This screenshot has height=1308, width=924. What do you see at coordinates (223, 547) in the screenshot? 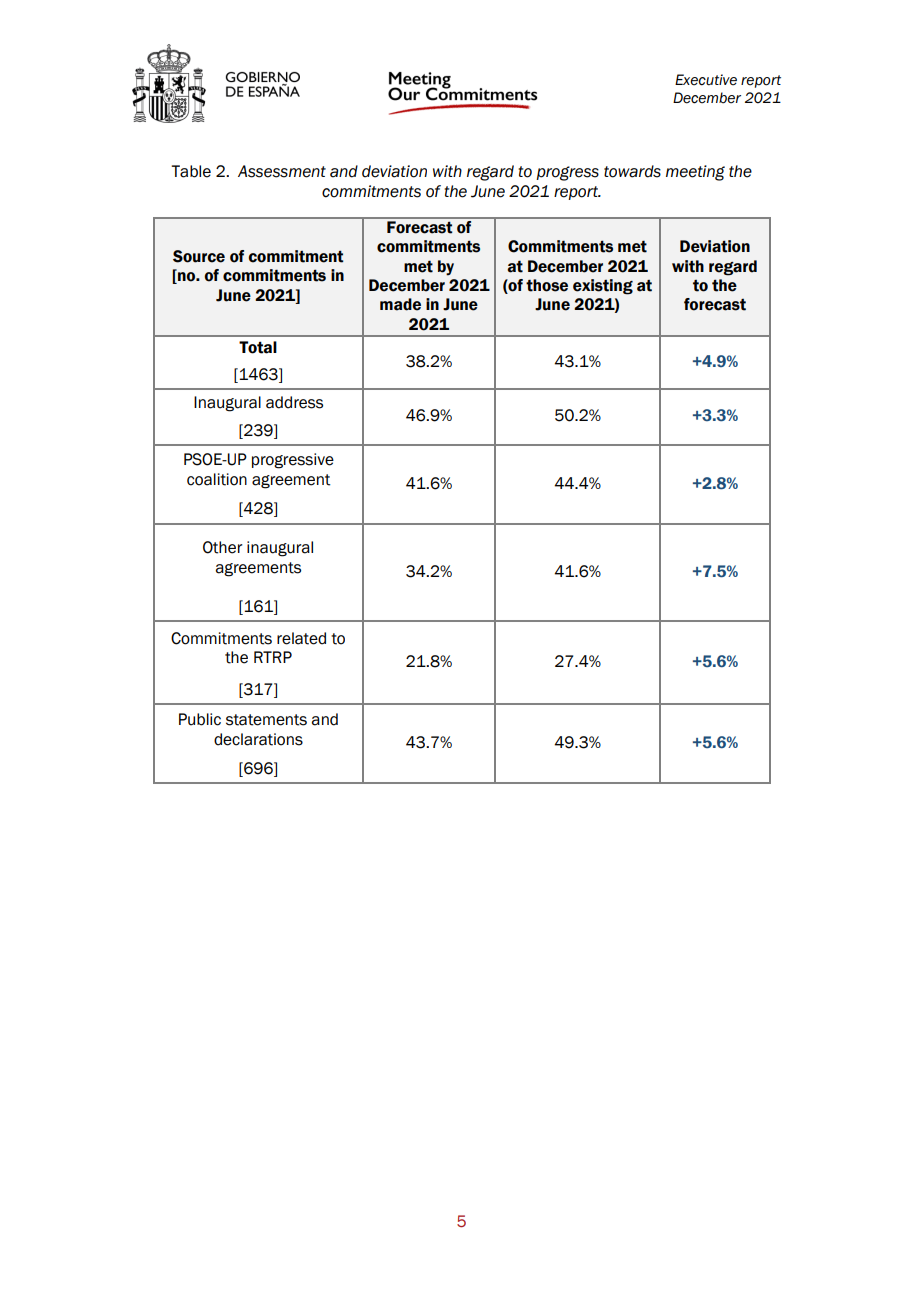
I see `Other` at bounding box center [223, 547].
